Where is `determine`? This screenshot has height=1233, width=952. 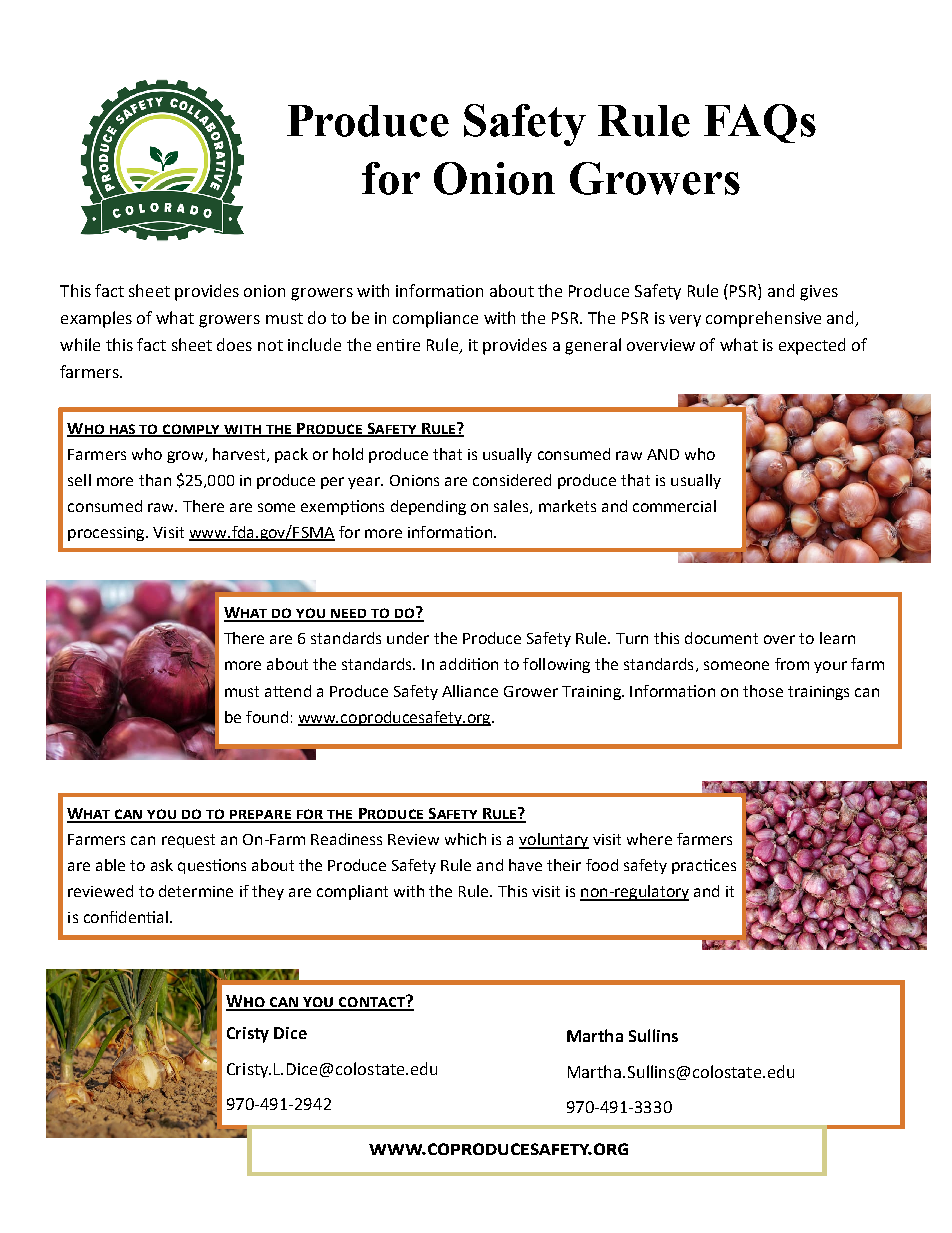
determine is located at coordinates (196, 891).
